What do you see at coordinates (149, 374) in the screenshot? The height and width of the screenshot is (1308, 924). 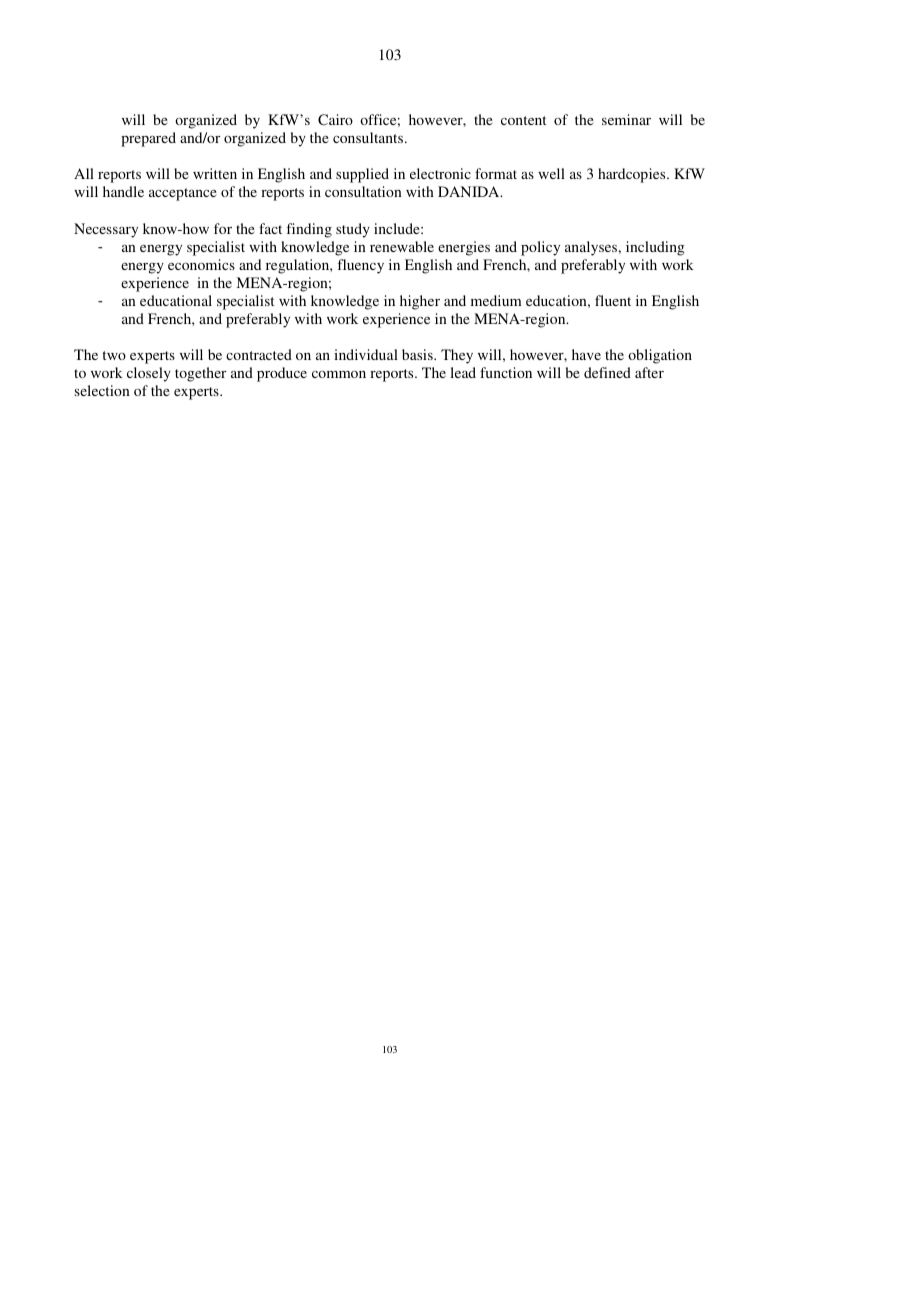 I see `closely` at bounding box center [149, 374].
